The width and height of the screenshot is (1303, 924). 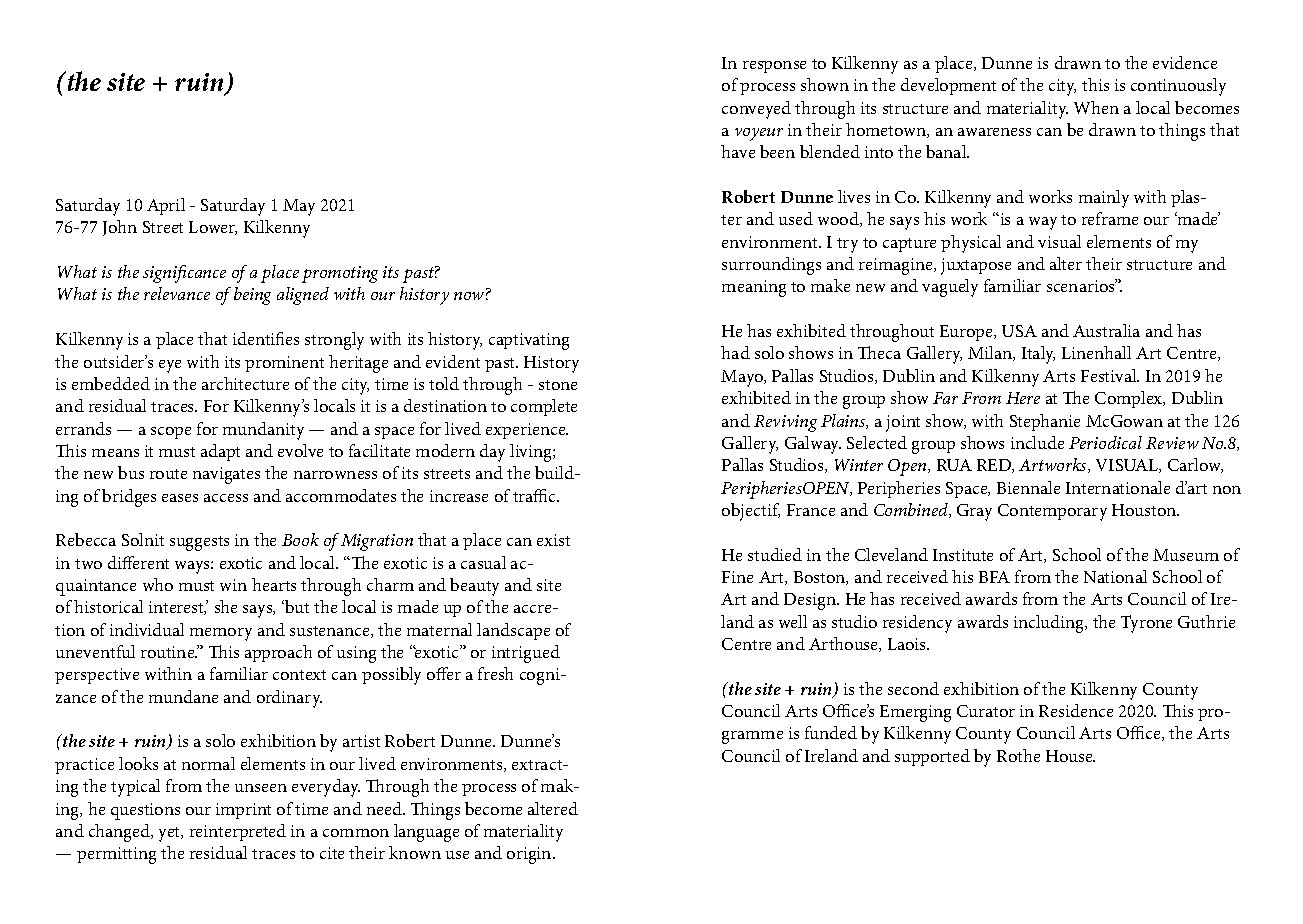 I want to click on conveyed, so click(x=756, y=110).
